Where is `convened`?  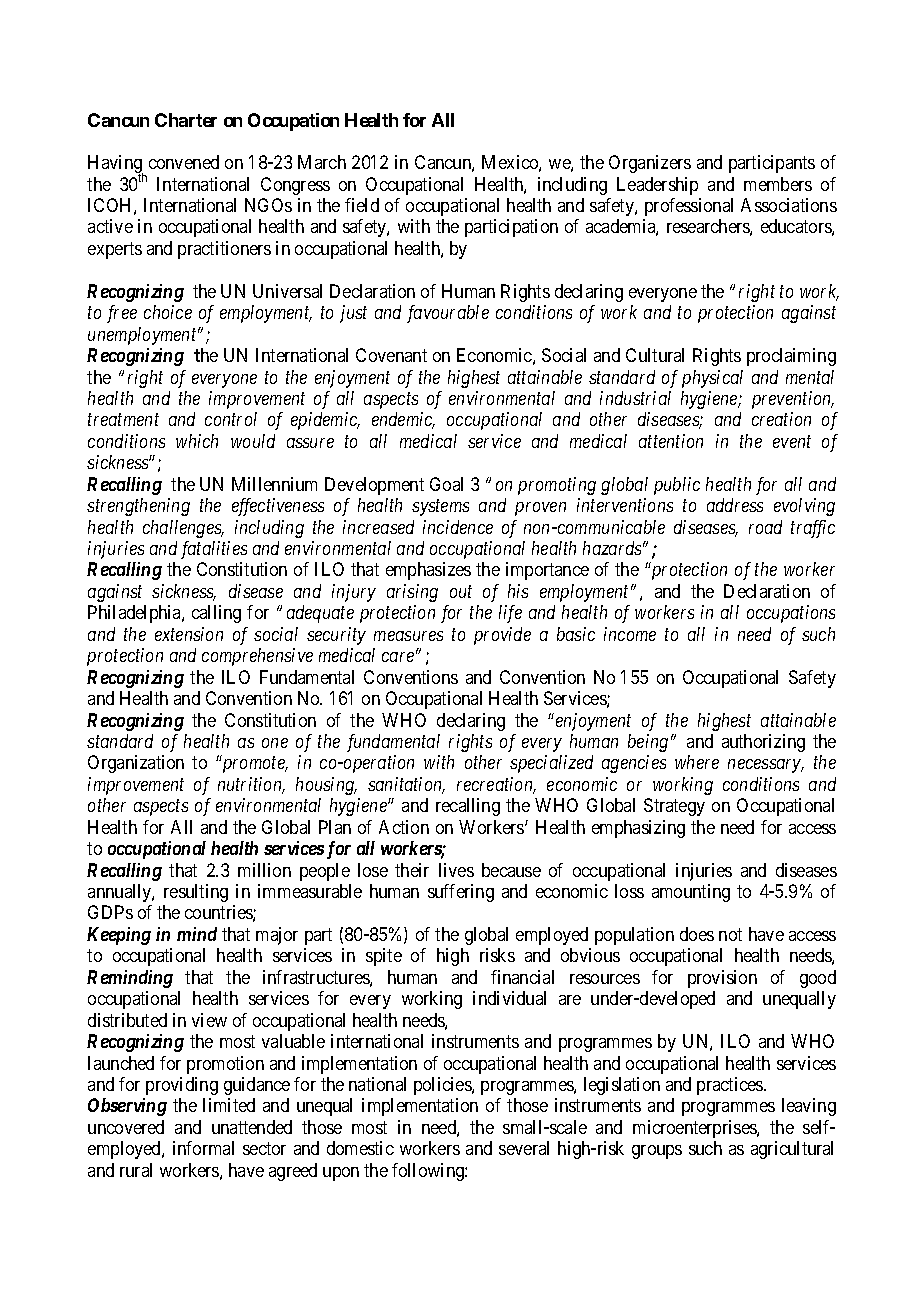
convened is located at coordinates (184, 162).
